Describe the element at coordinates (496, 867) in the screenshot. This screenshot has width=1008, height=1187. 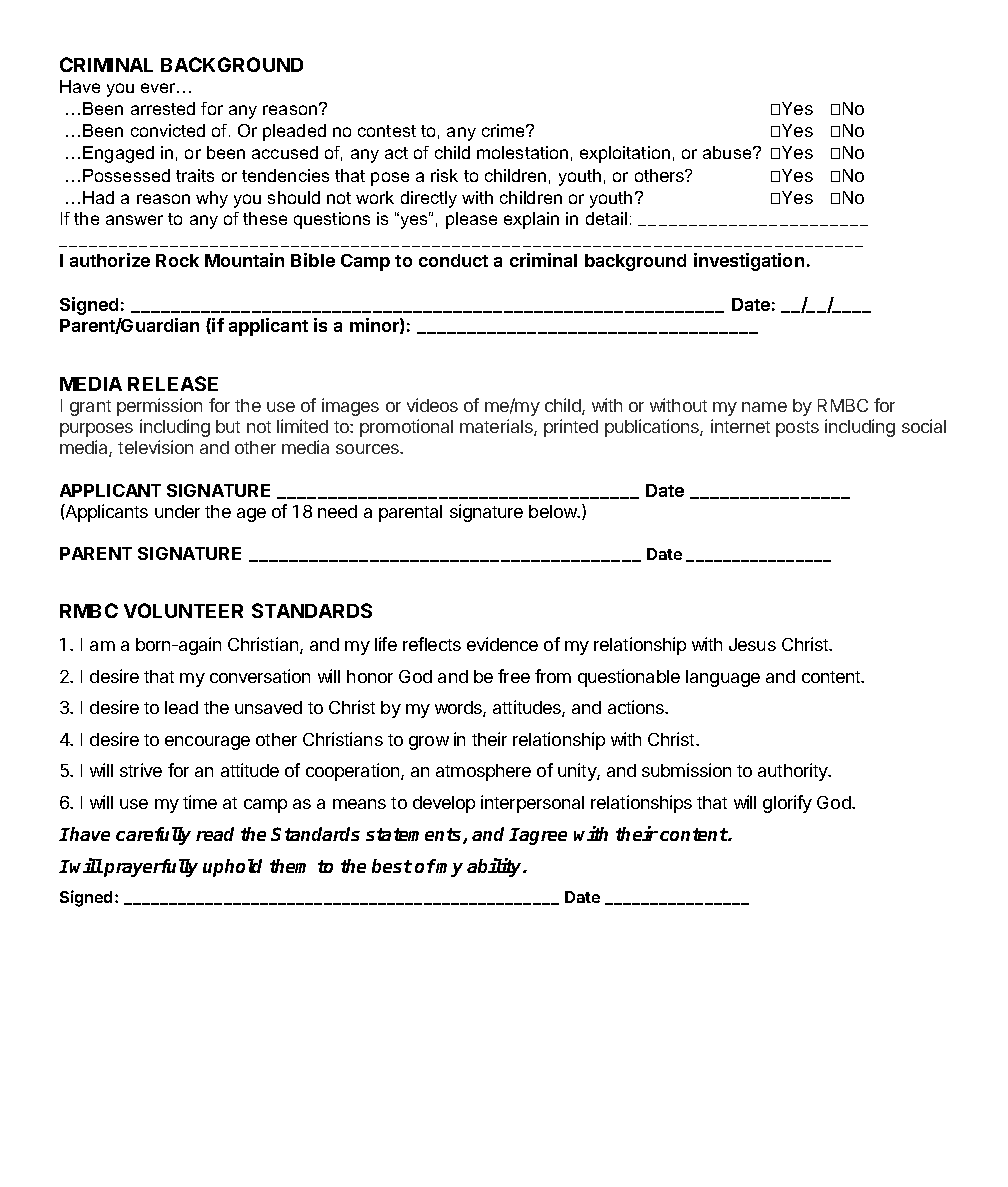
I see `ability` at that location.
